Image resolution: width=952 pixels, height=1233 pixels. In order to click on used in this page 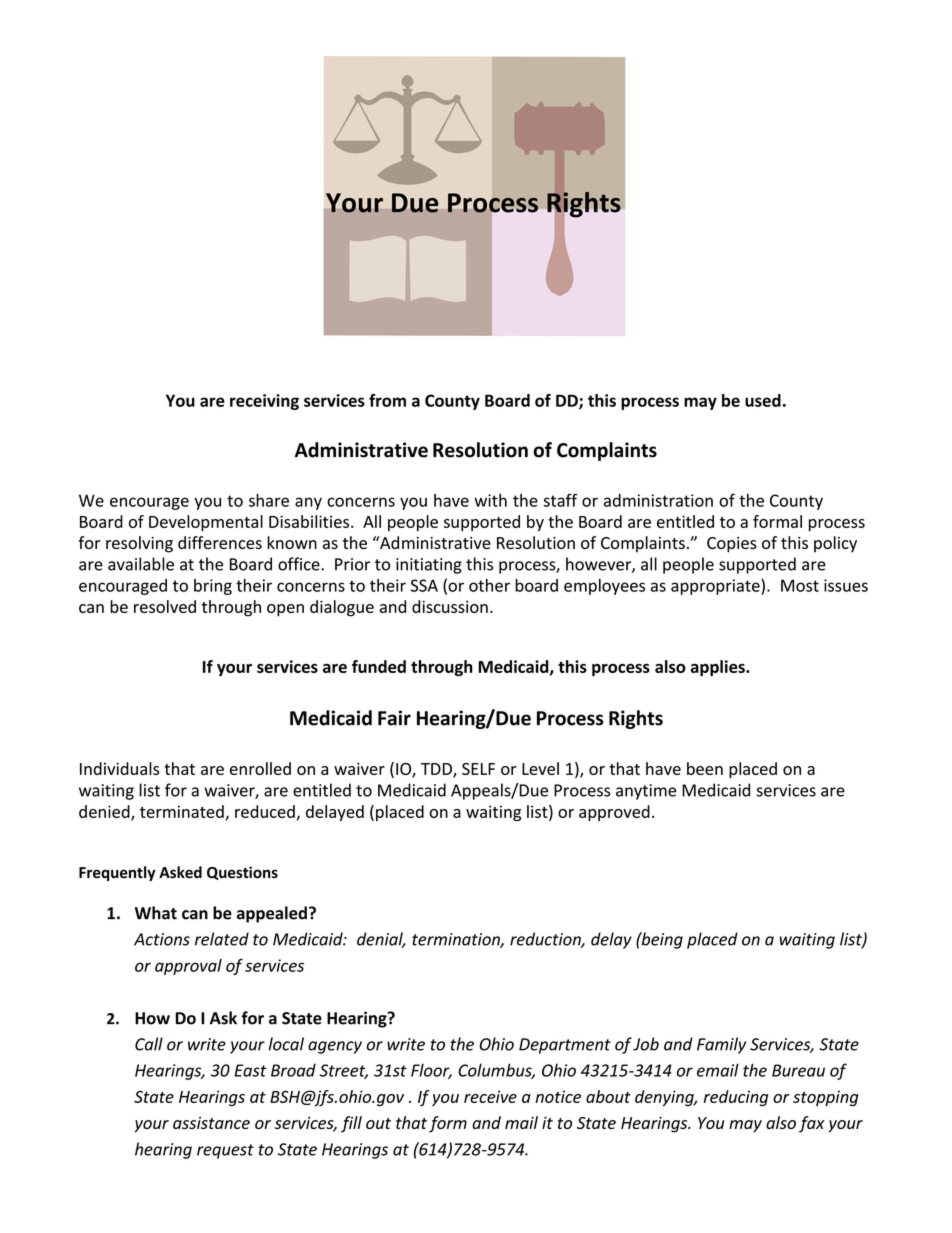, I will do `click(763, 400)`.
